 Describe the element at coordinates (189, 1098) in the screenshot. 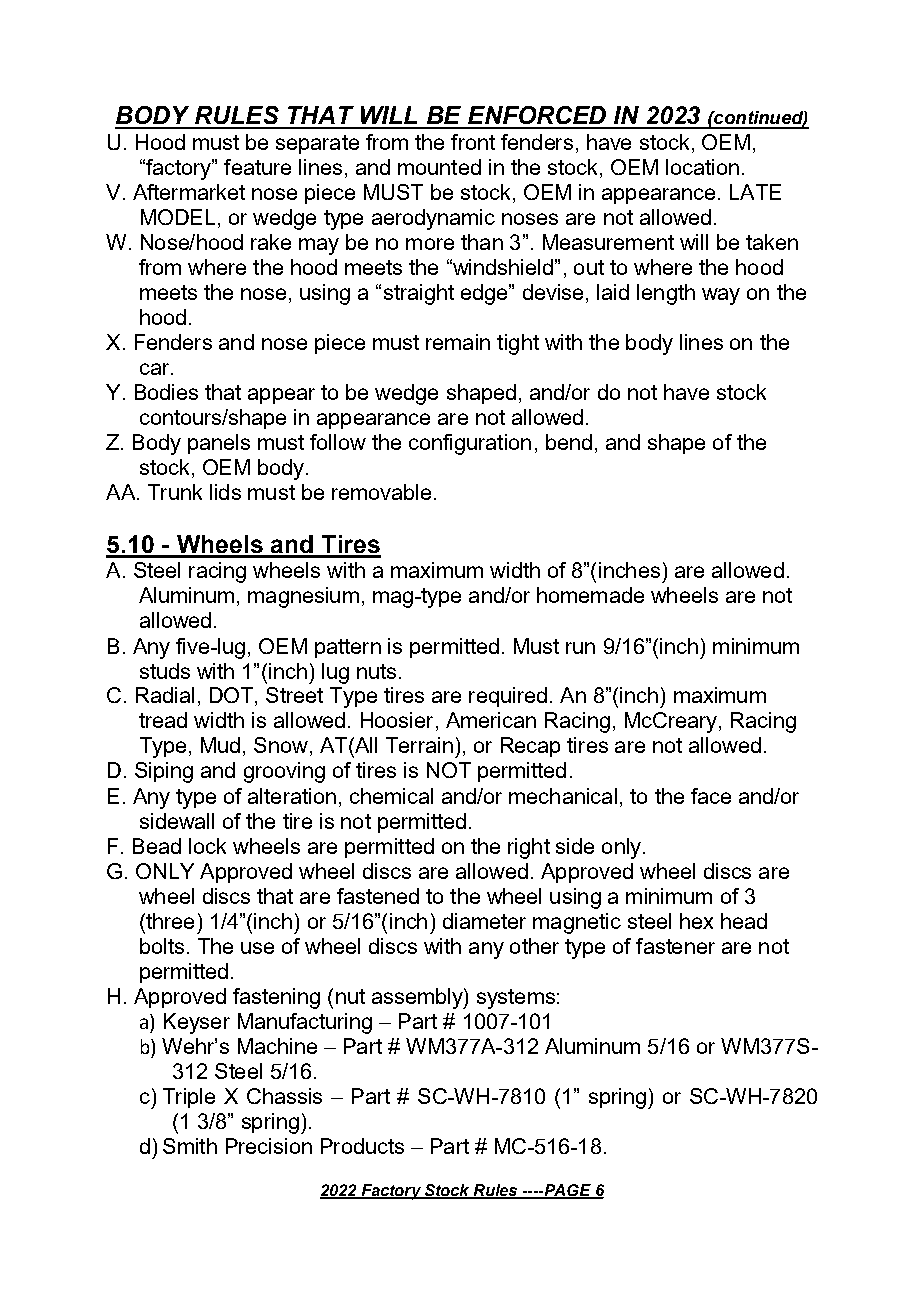

I see `Triple` at that location.
